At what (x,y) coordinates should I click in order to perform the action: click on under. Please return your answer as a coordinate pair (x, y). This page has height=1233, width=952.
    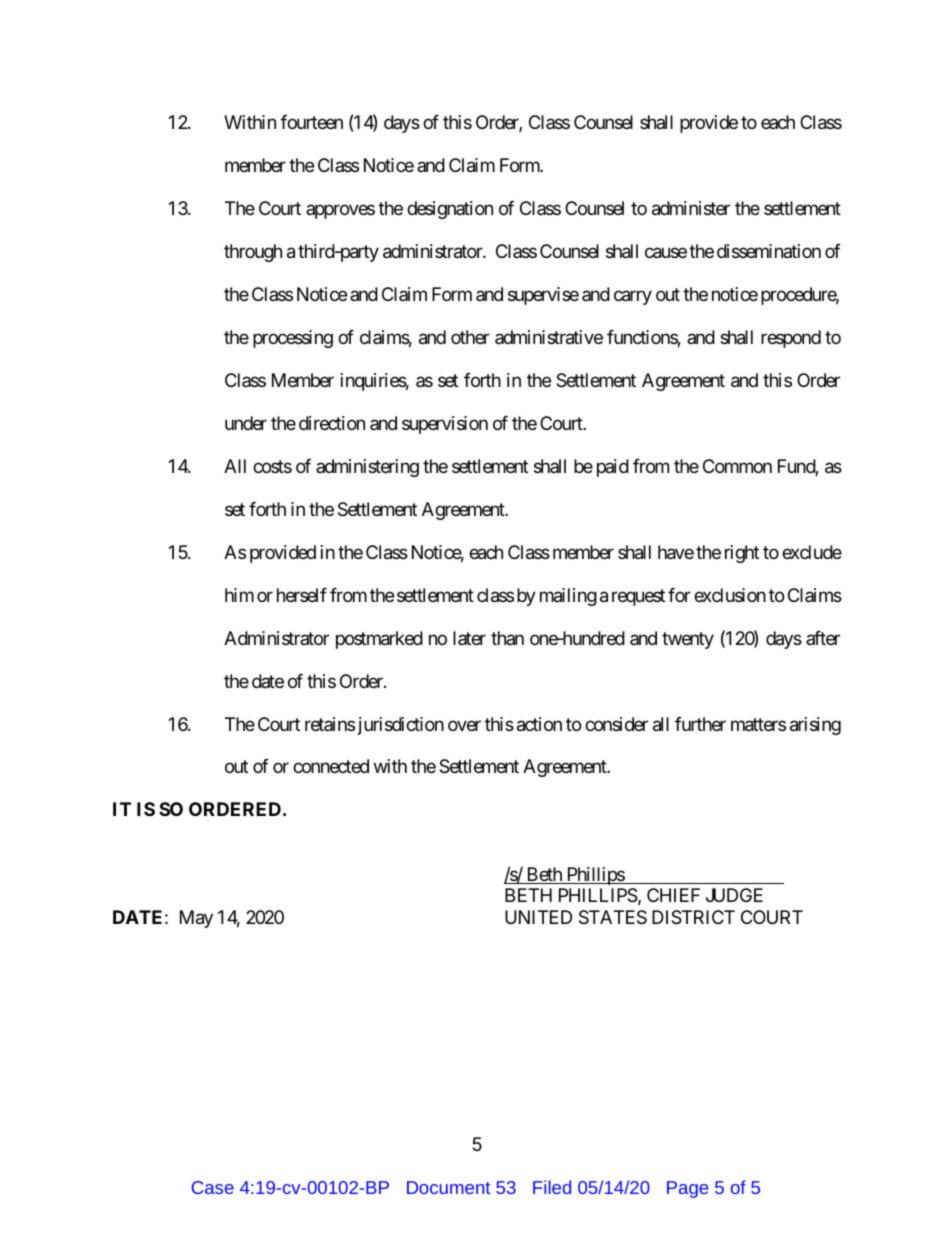
    Looking at the image, I should click on (246, 423).
